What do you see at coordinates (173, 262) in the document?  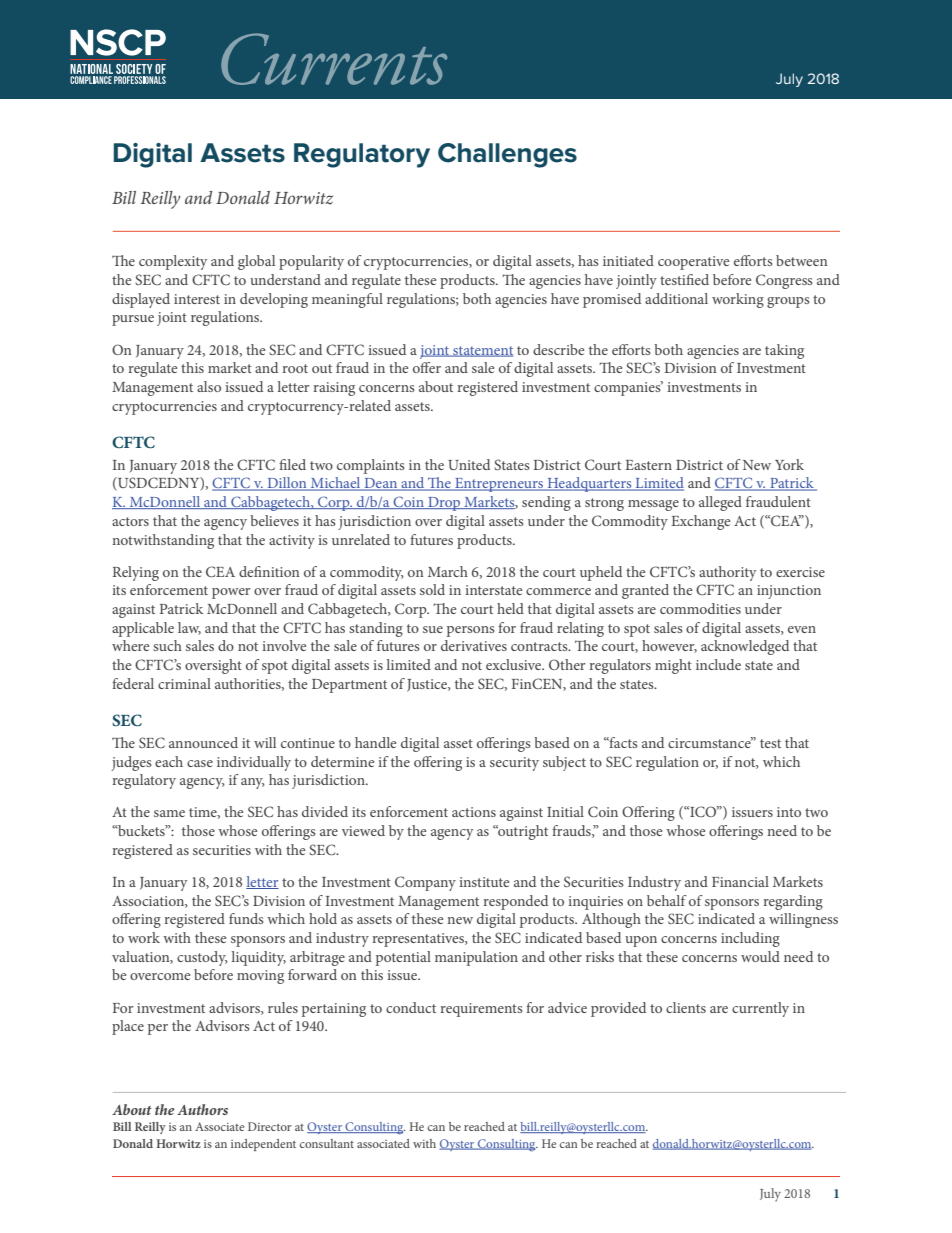 I see `complexity` at bounding box center [173, 262].
